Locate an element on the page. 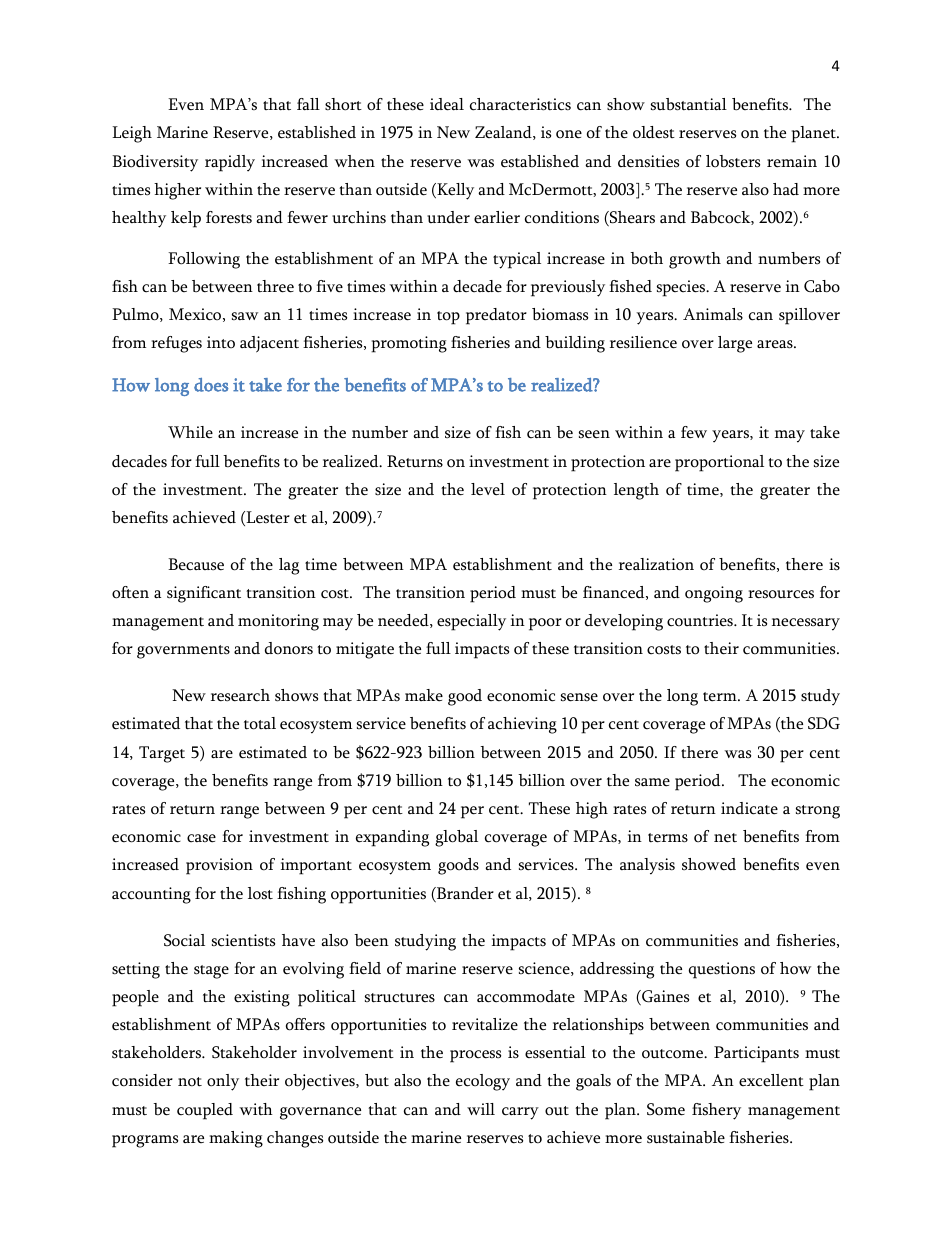 This image has width=952, height=1233. will is located at coordinates (481, 1109).
